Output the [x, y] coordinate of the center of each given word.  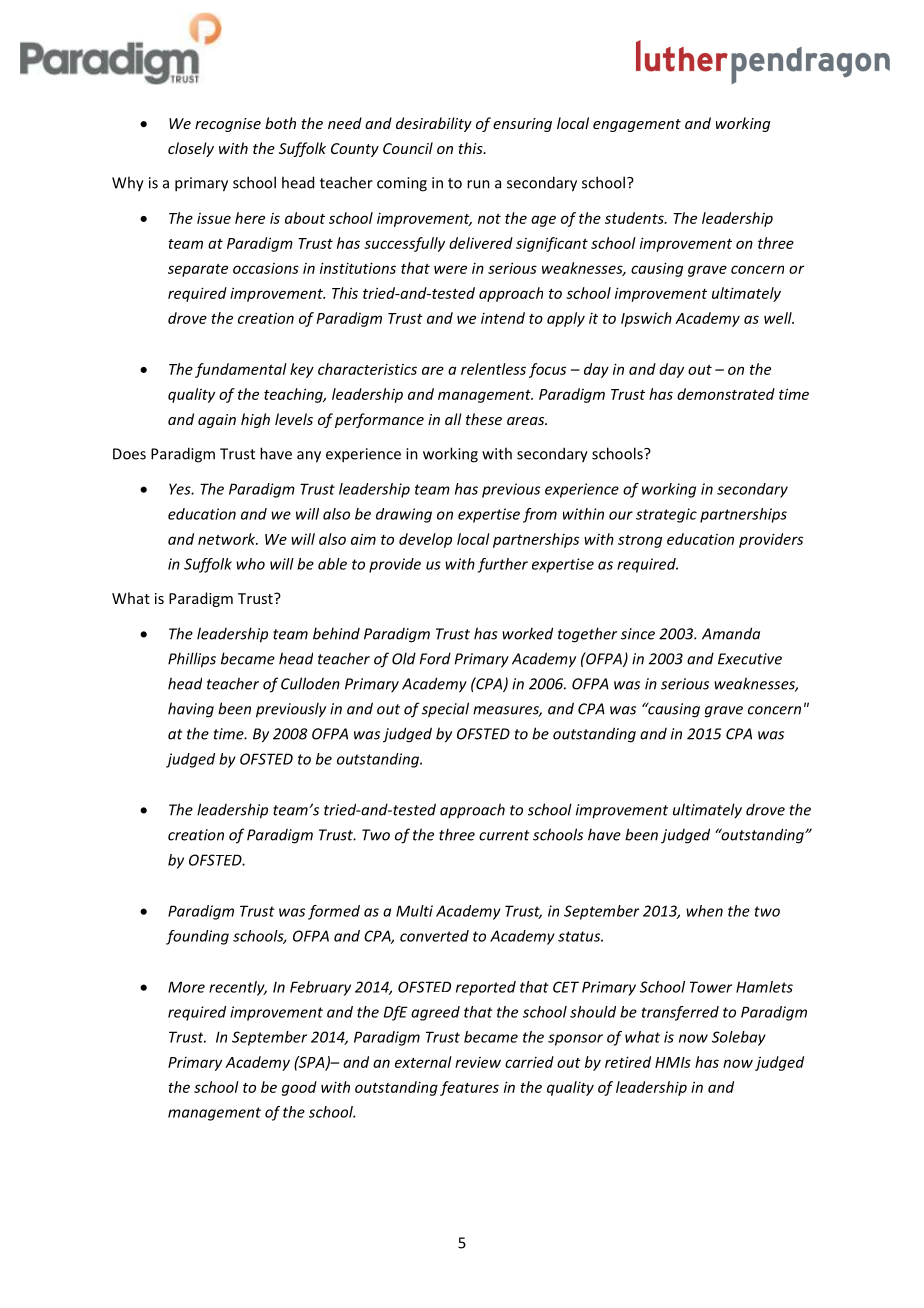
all [453, 419]
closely [191, 149]
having [191, 710]
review [478, 1062]
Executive [750, 659]
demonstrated [726, 394]
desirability [434, 124]
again [217, 421]
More [186, 987]
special [445, 710]
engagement [637, 125]
